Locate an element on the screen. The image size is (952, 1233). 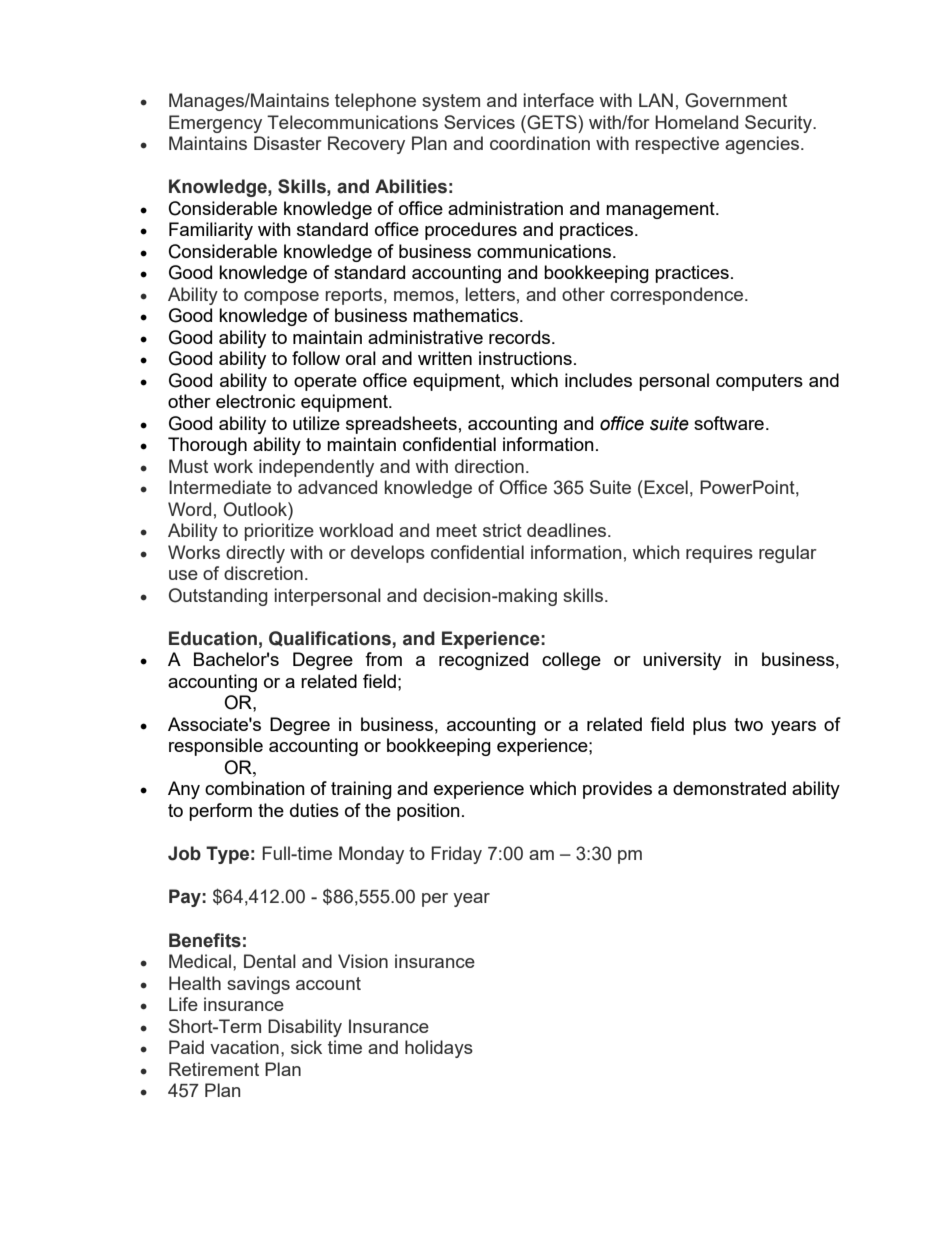
Services is located at coordinates (479, 122).
